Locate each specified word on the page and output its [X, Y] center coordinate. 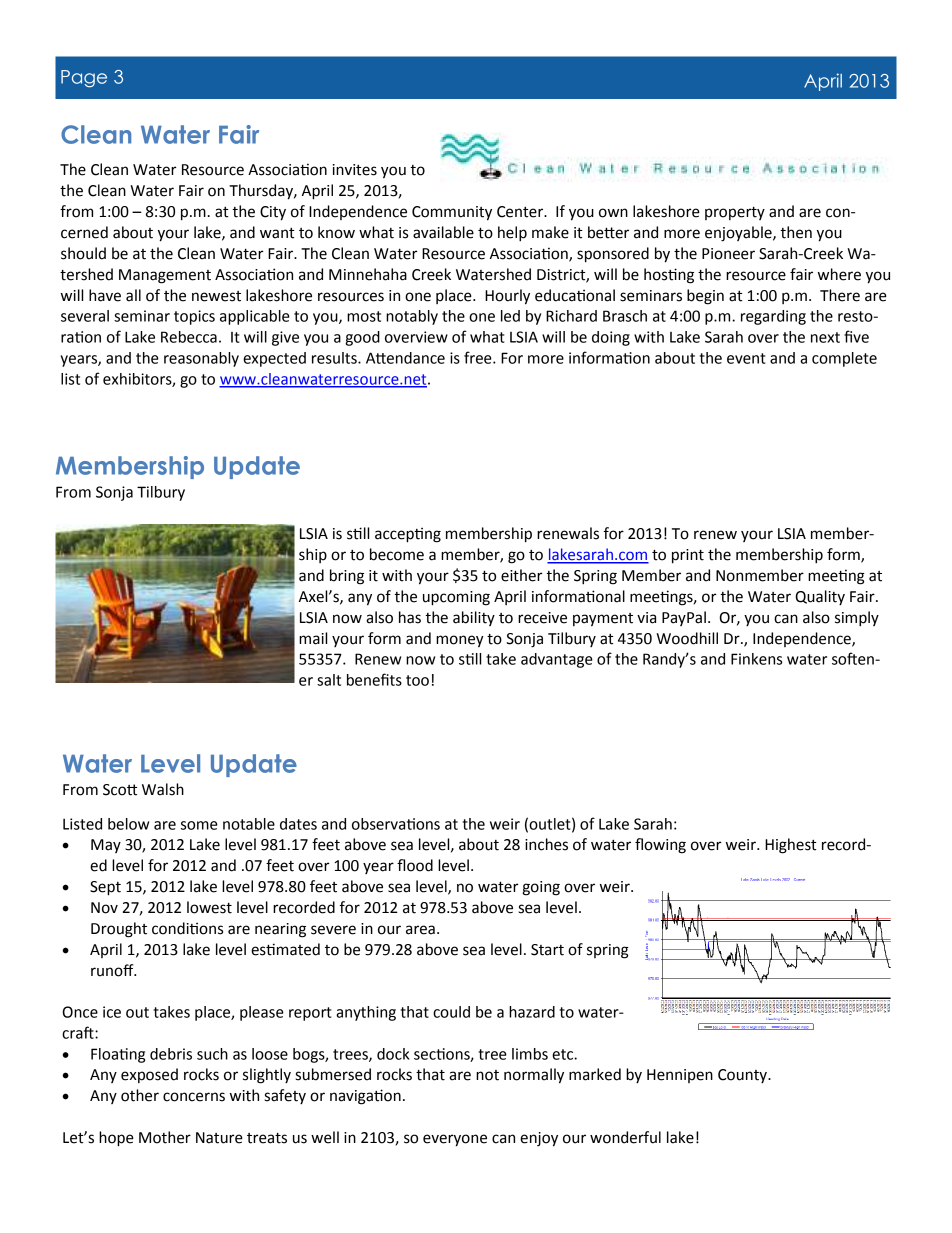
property [735, 213]
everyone [455, 1140]
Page [84, 79]
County [743, 1076]
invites [355, 170]
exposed [149, 1075]
